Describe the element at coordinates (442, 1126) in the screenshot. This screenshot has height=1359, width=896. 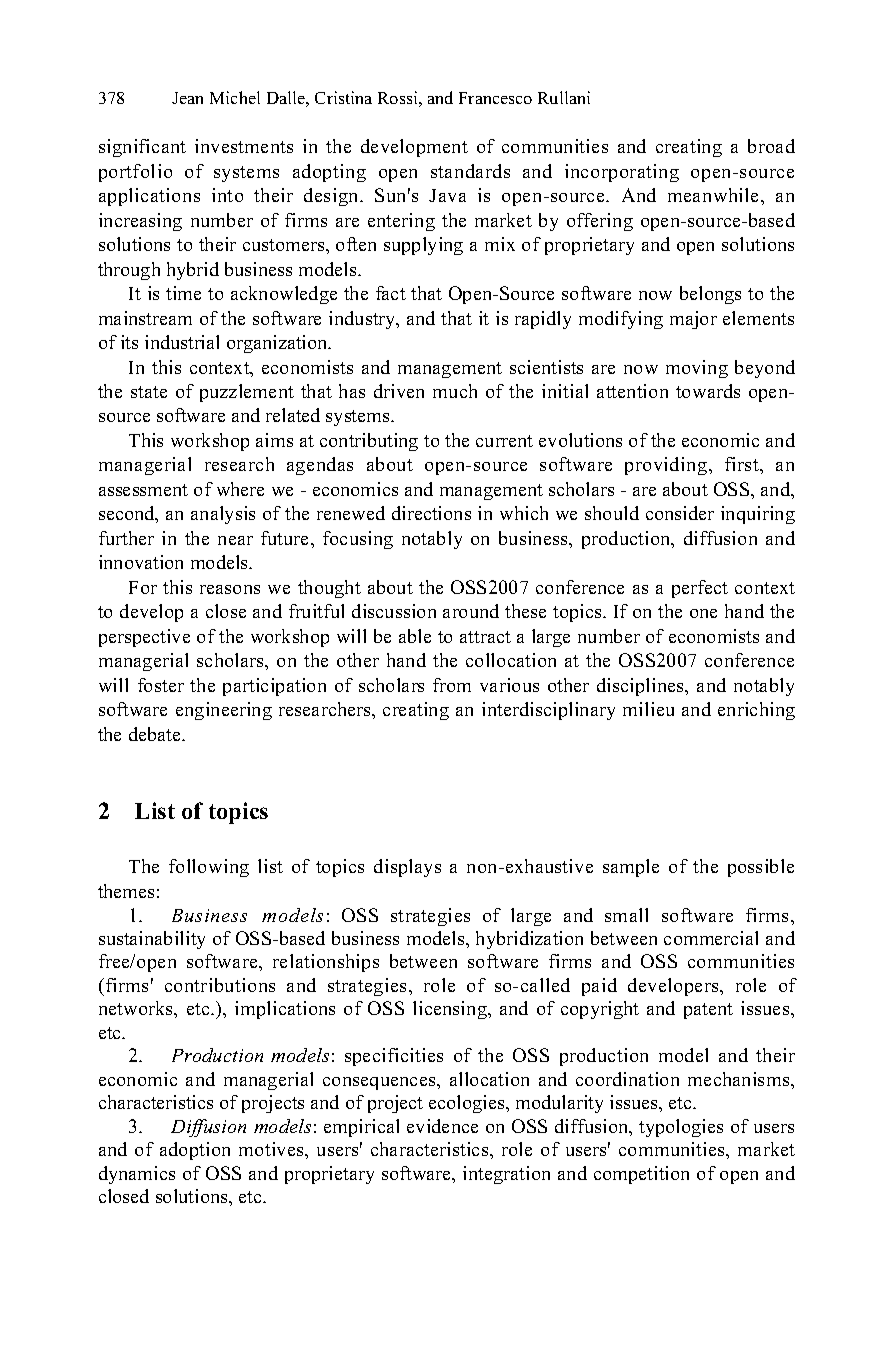
I see `evidence` at that location.
